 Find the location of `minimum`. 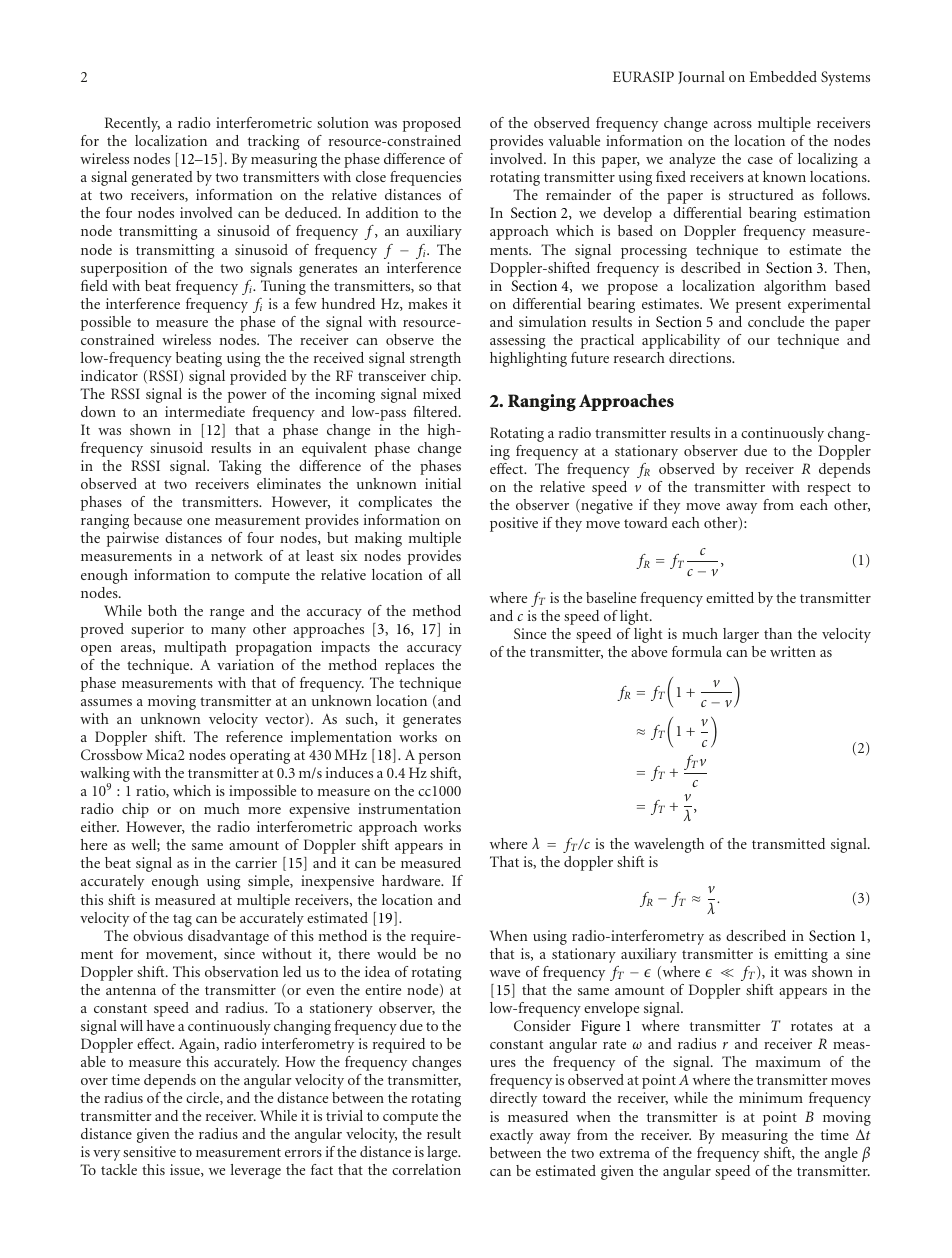

minimum is located at coordinates (771, 1097).
